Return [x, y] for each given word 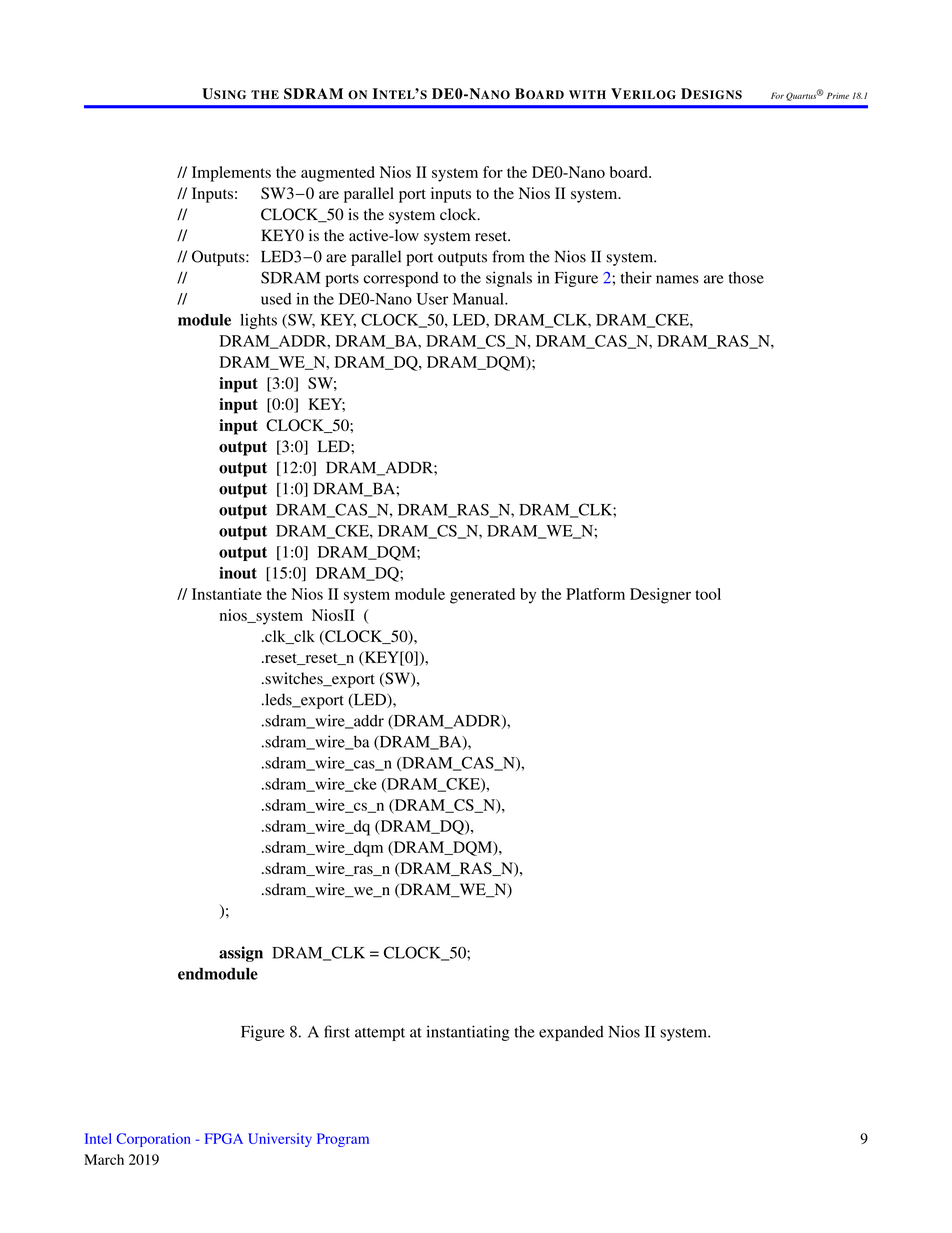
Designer [660, 596]
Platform [595, 594]
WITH [587, 94]
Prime [838, 95]
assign [241, 954]
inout [238, 572]
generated [482, 596]
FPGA [224, 1138]
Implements [231, 174]
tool [708, 594]
